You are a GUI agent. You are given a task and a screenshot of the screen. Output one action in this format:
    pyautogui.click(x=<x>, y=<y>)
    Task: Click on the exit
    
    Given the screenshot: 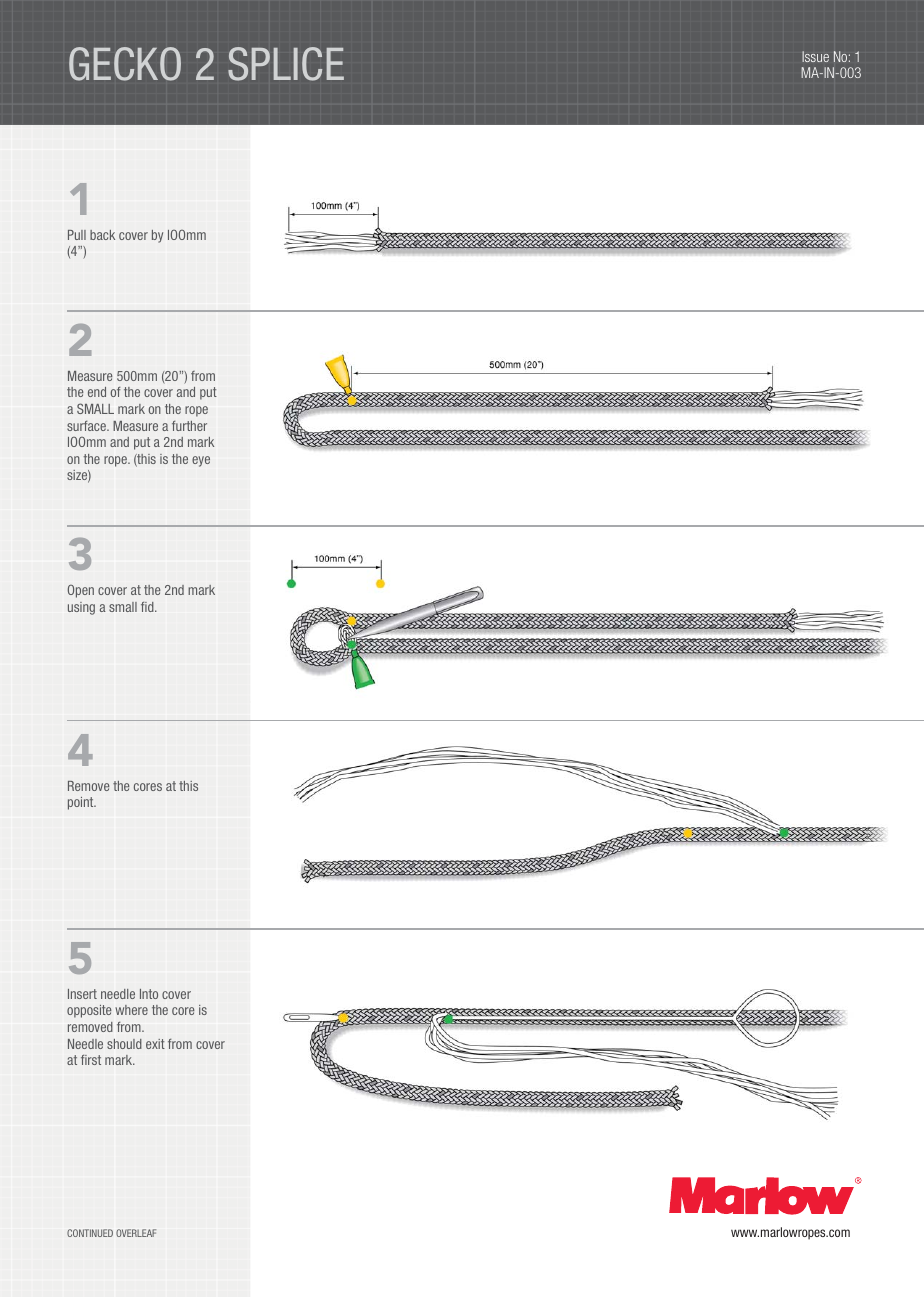 What is the action you would take?
    pyautogui.click(x=155, y=1044)
